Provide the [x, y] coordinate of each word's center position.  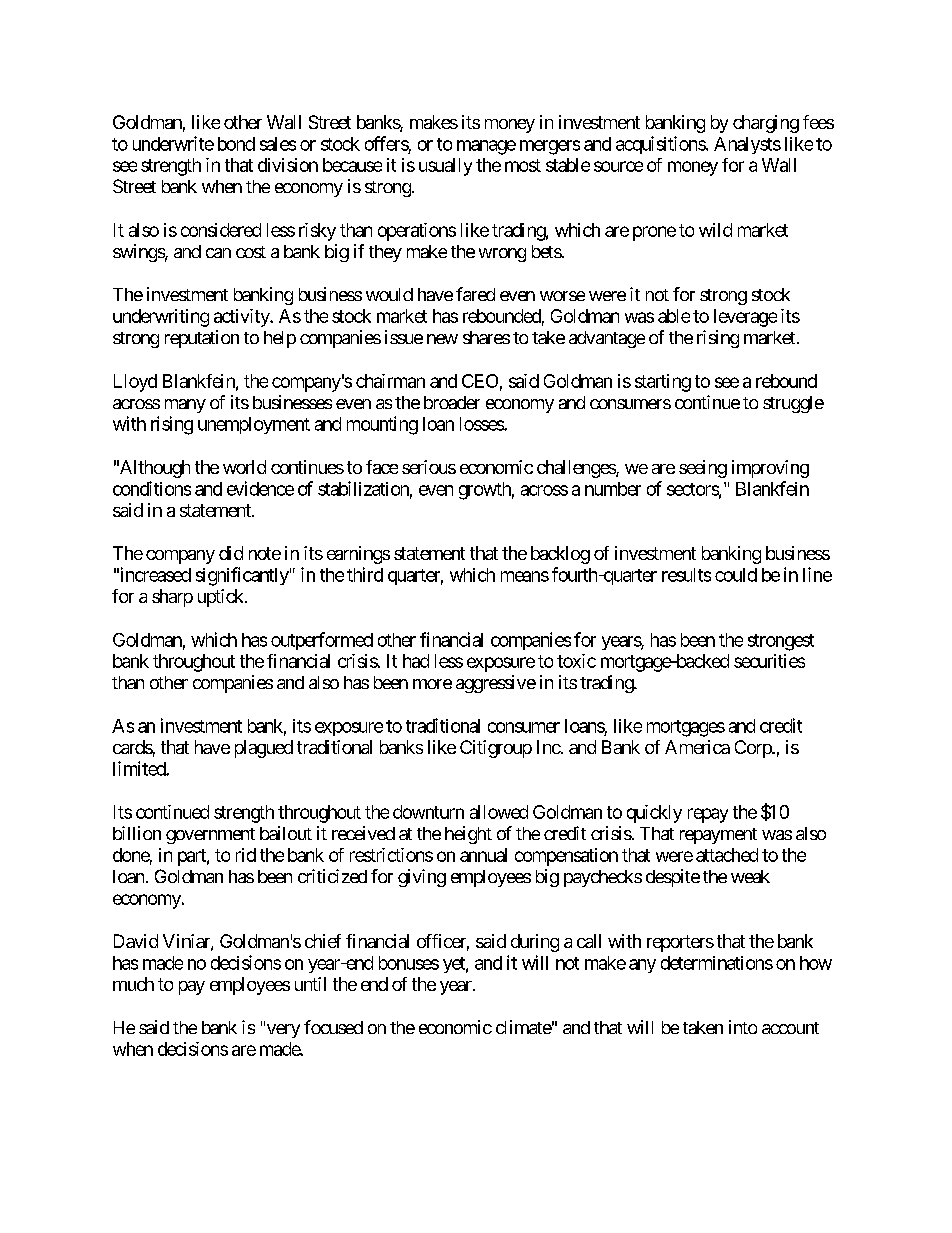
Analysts [747, 145]
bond [236, 144]
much [133, 984]
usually [445, 167]
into [743, 1027]
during [535, 943]
